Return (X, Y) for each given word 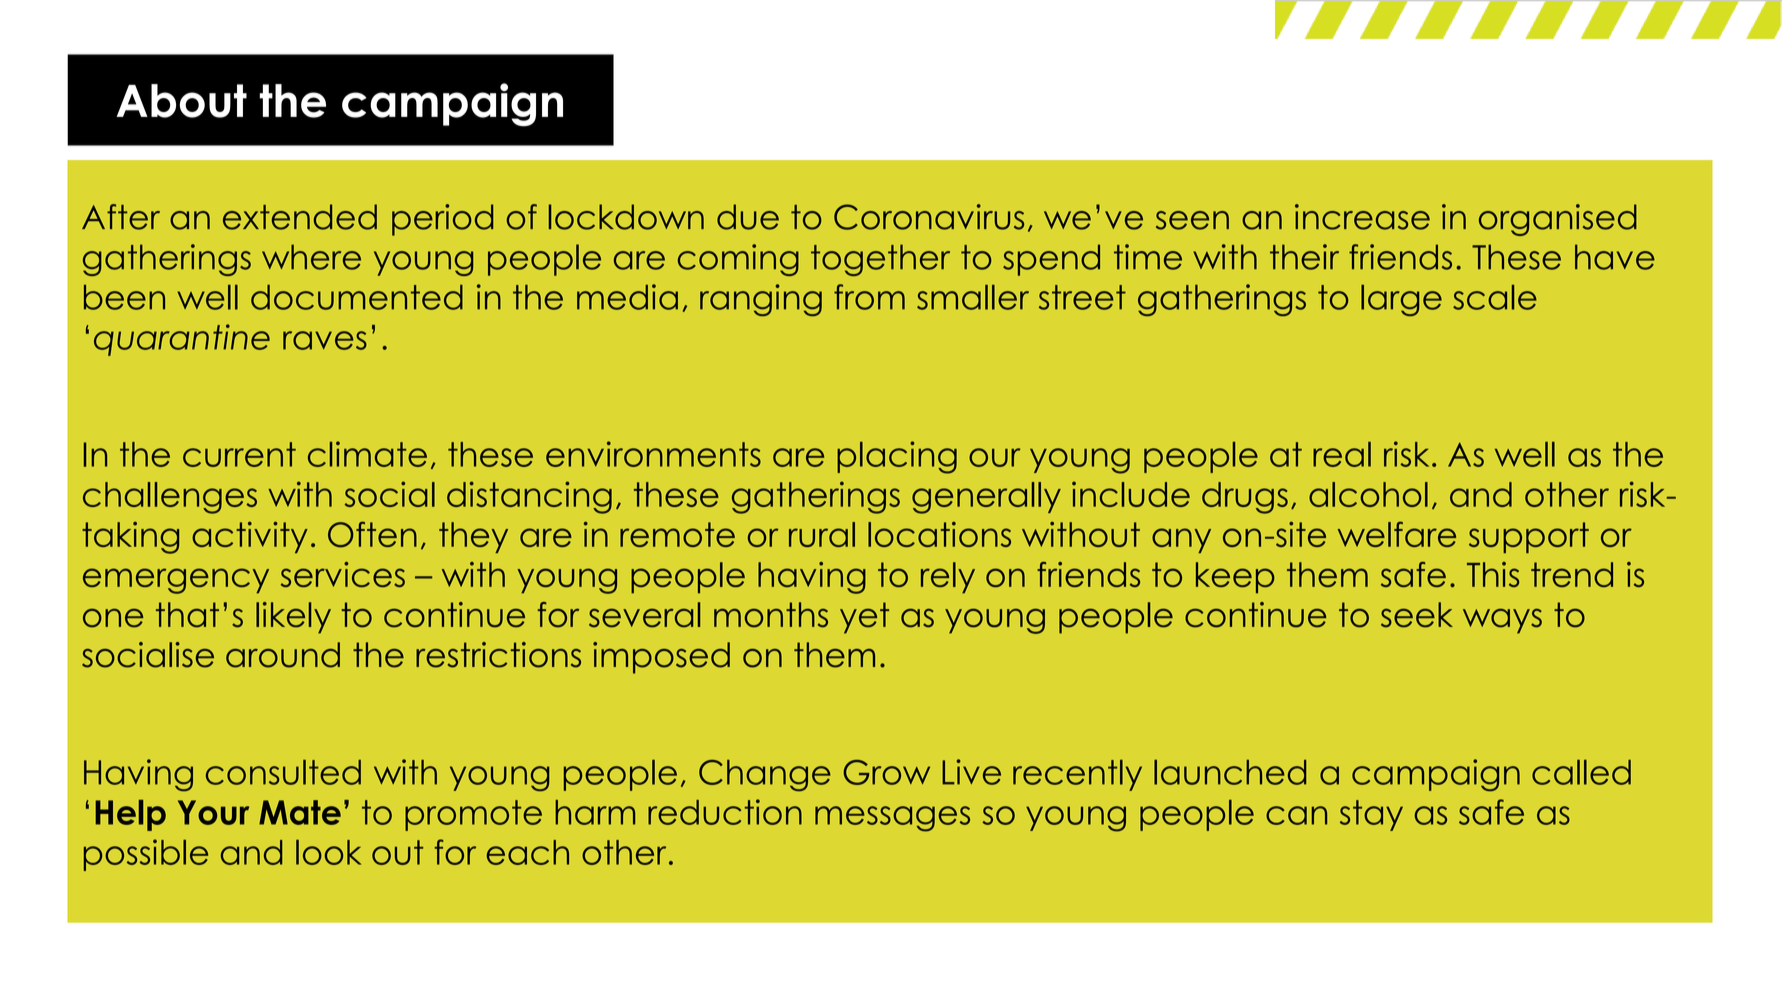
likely (293, 618)
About (182, 101)
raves (325, 340)
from (869, 297)
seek (1417, 615)
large (1401, 300)
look (328, 852)
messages (892, 819)
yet (864, 618)
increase (1362, 217)
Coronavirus (929, 217)
